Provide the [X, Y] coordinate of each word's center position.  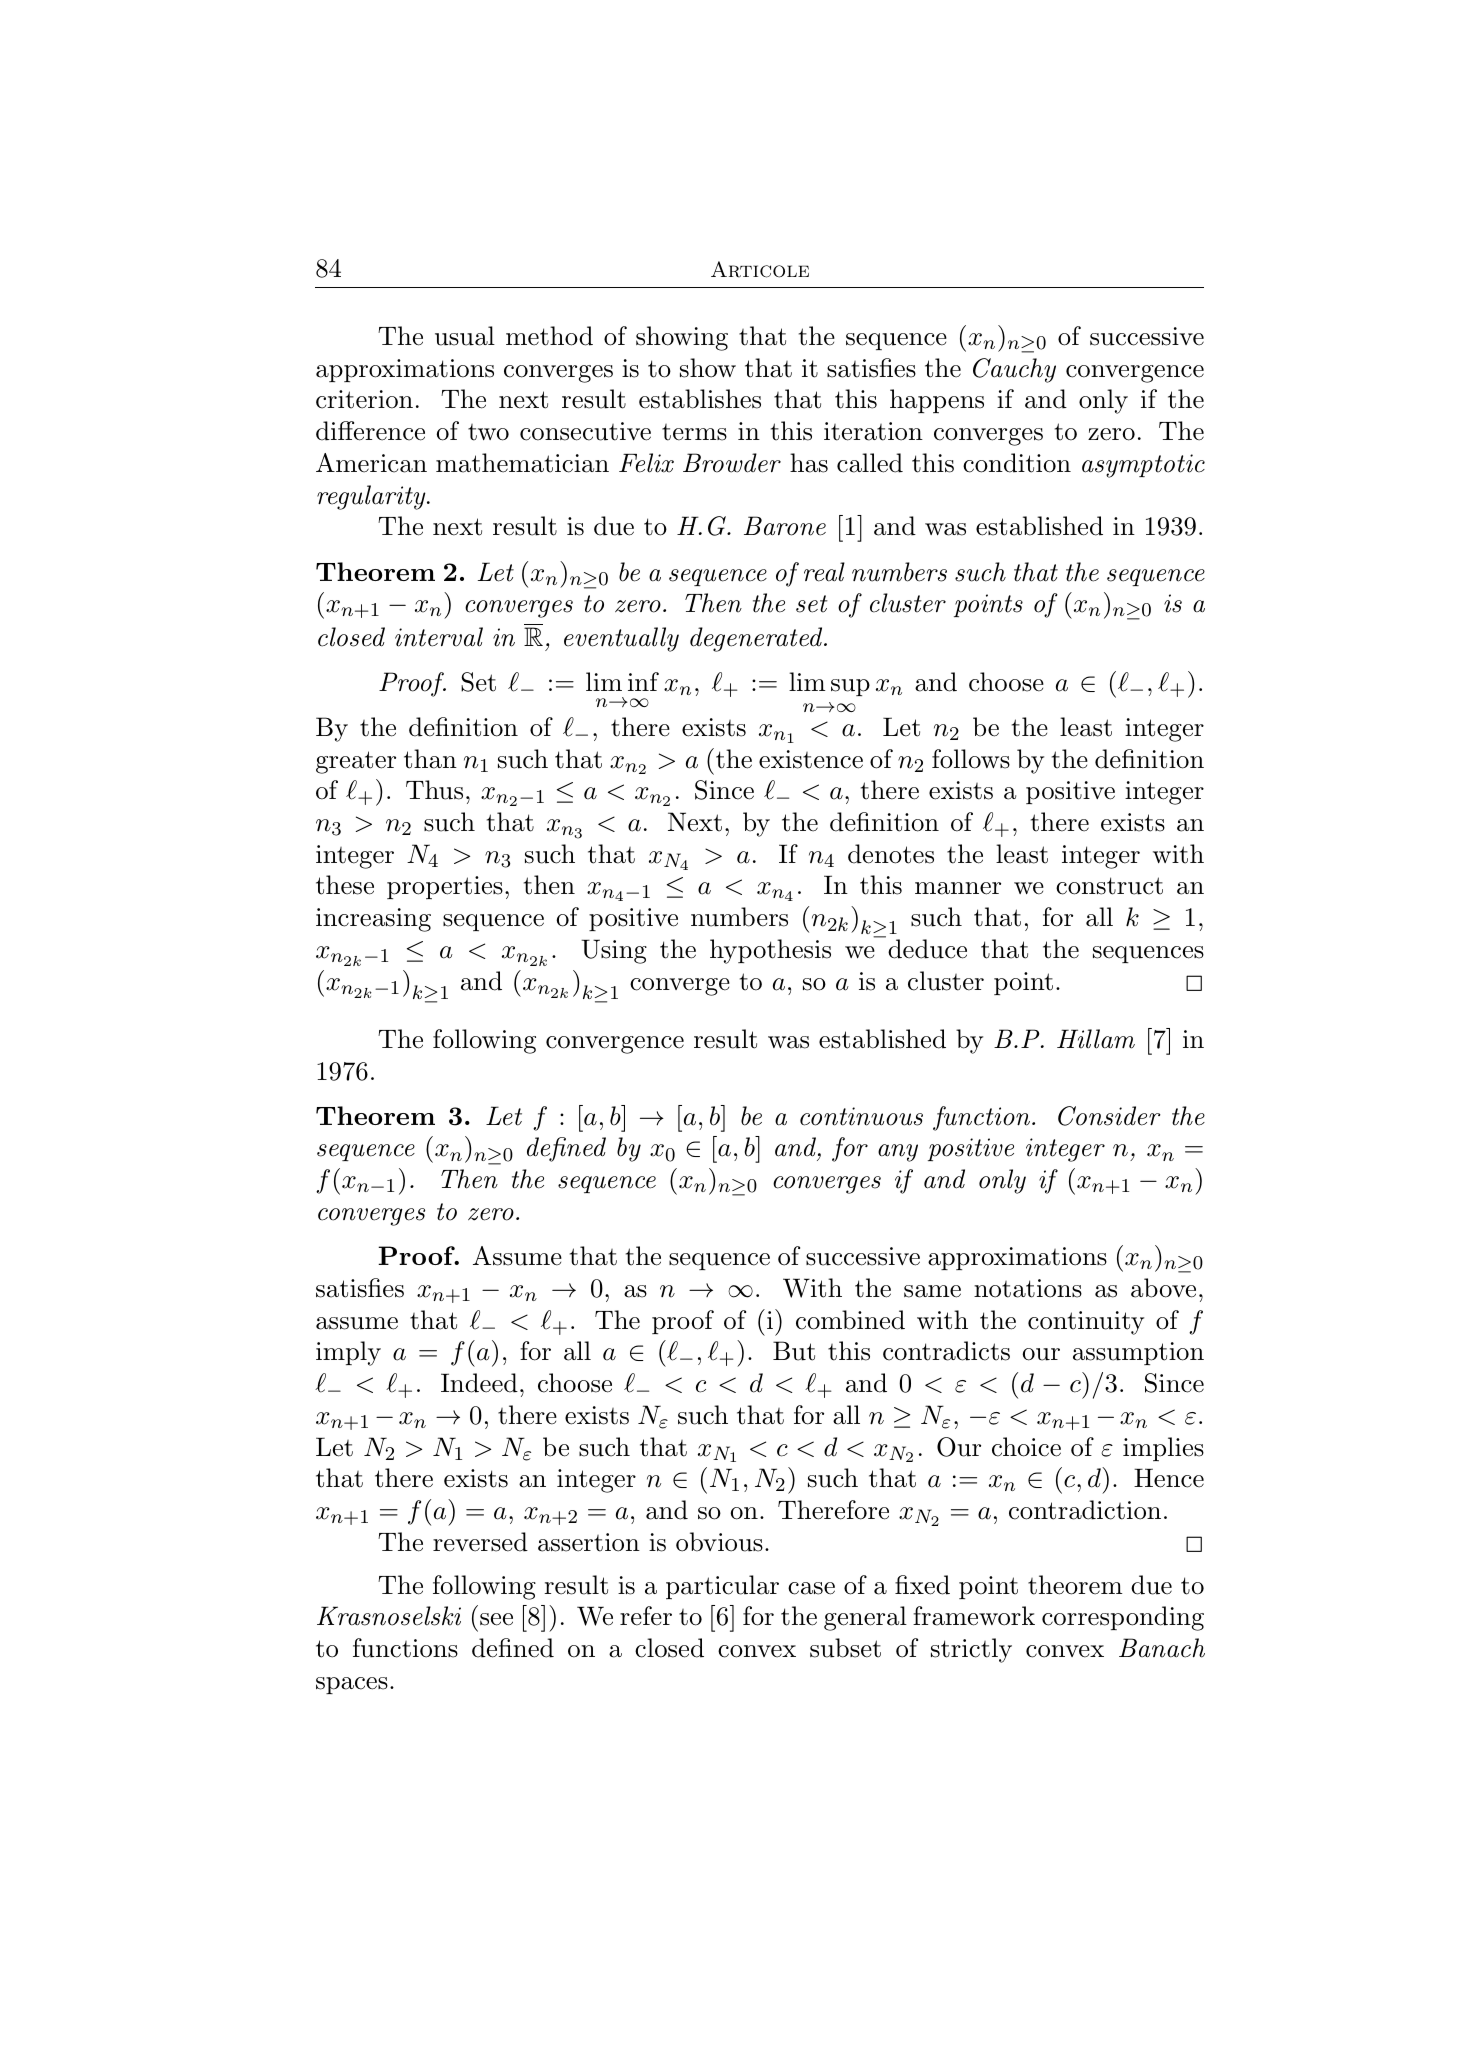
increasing [373, 920]
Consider [1109, 1116]
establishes [700, 399]
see [496, 1619]
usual [465, 336]
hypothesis [770, 951]
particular [722, 1587]
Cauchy [1014, 370]
